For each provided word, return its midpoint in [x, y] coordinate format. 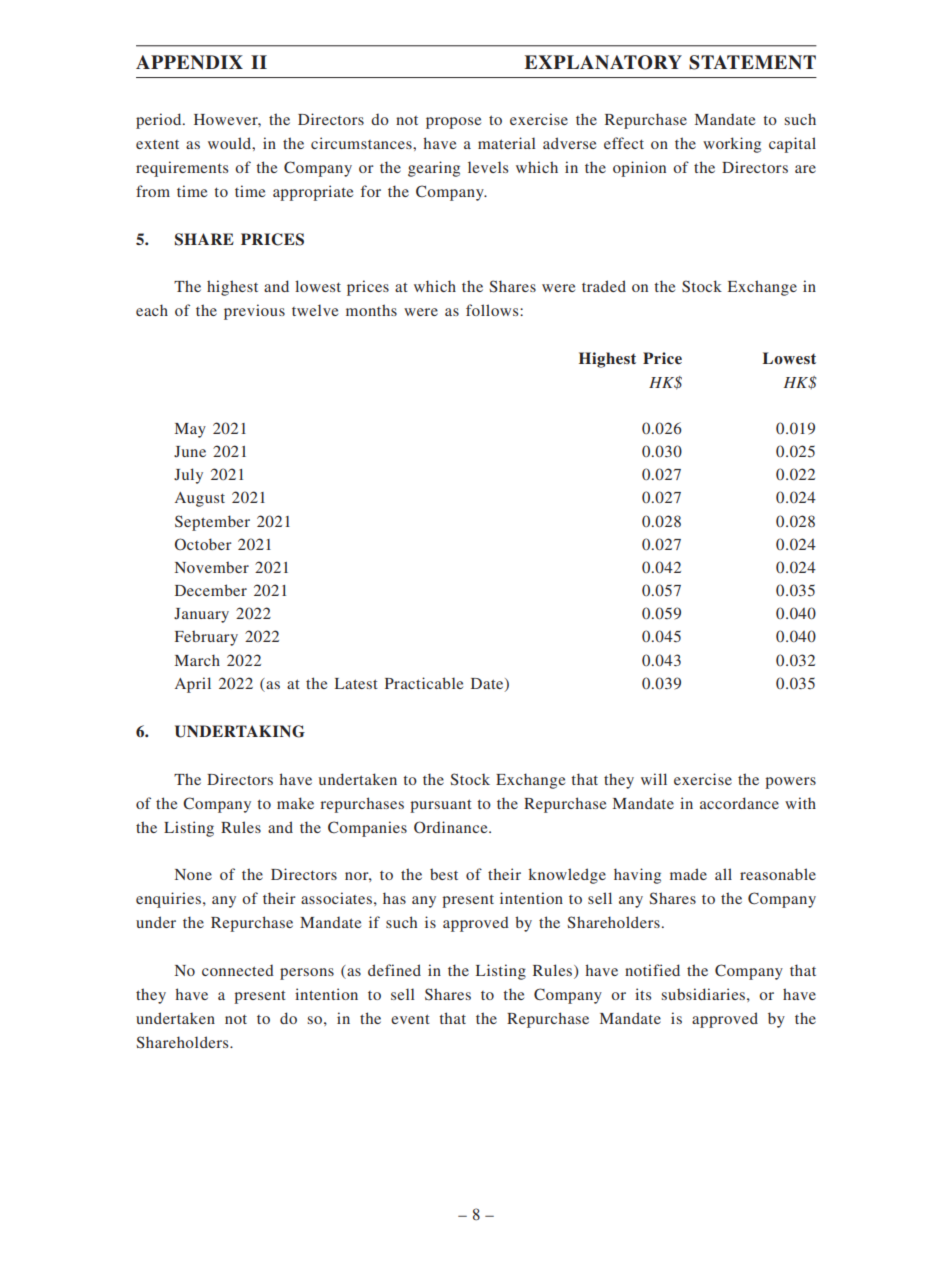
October [203, 544]
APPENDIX [189, 62]
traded [604, 286]
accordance [739, 803]
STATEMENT [752, 62]
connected [238, 970]
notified [652, 970]
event [410, 1019]
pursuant [441, 806]
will [654, 779]
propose [453, 123]
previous [254, 312]
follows [493, 310]
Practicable [424, 683]
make [295, 803]
